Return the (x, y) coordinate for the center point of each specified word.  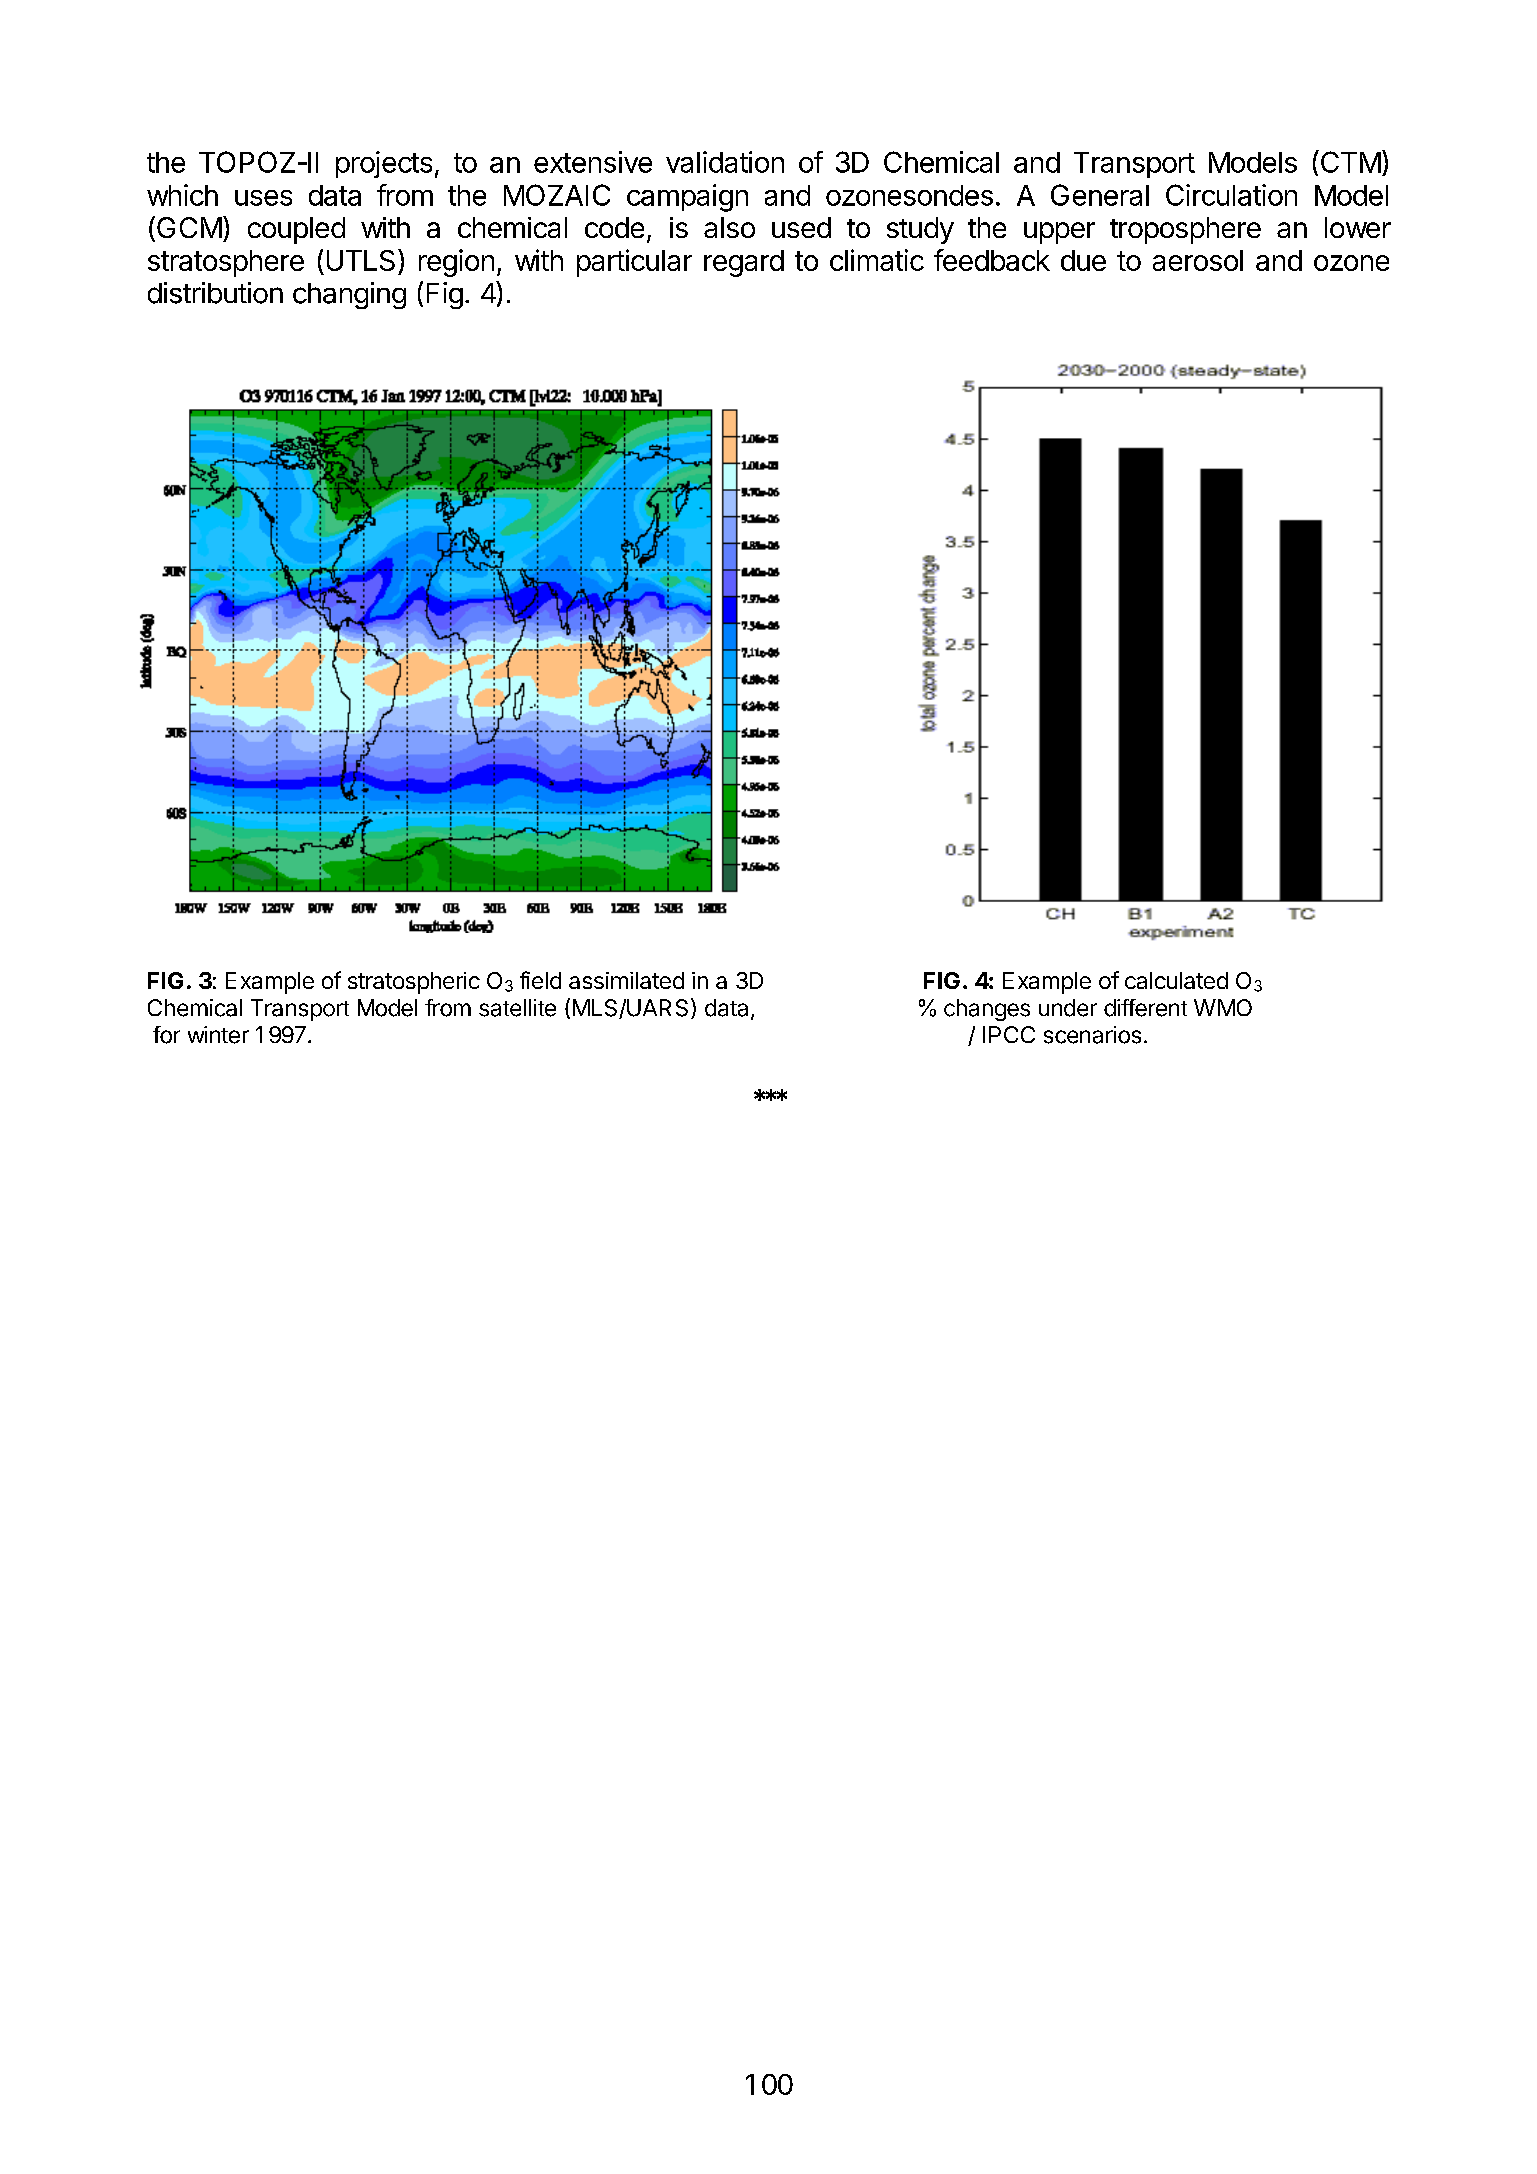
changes (987, 1010)
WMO (1223, 1007)
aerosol (1198, 260)
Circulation (1231, 195)
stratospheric (414, 983)
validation (725, 162)
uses (263, 198)
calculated (1176, 980)
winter (218, 1035)
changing (349, 295)
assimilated (626, 980)
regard (744, 263)
